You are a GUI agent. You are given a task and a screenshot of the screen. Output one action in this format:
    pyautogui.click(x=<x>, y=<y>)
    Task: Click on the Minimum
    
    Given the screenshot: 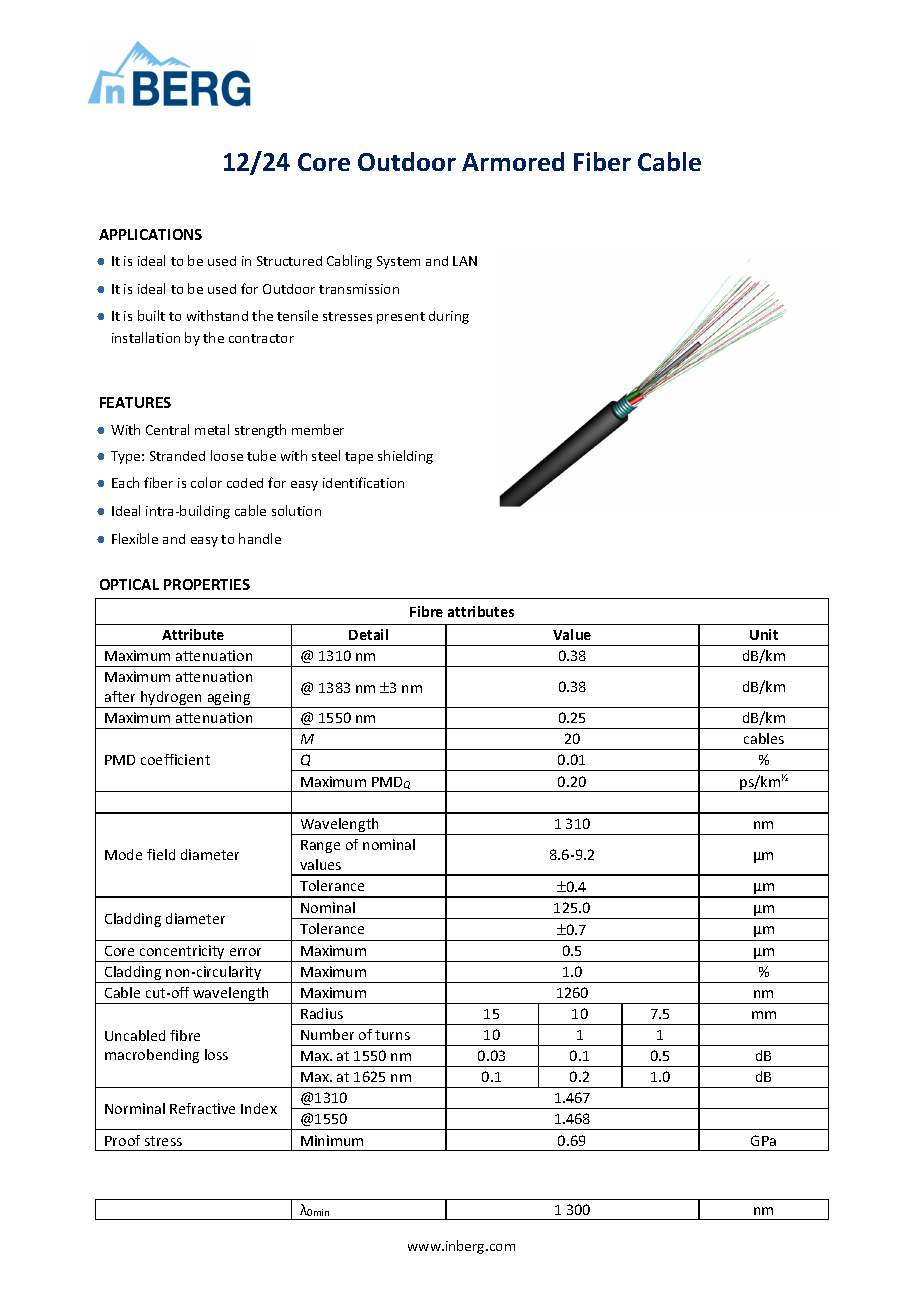 What is the action you would take?
    pyautogui.click(x=332, y=1140)
